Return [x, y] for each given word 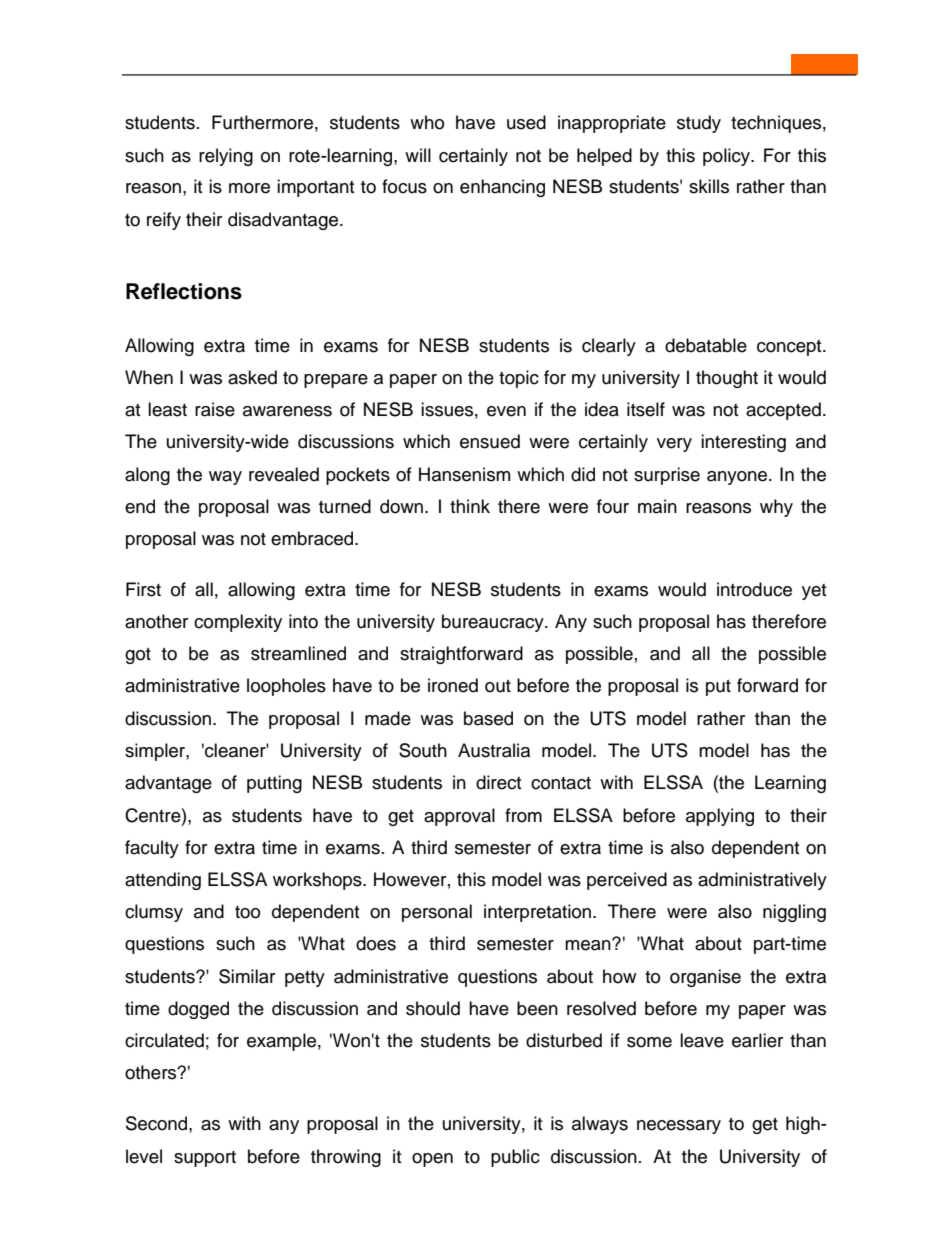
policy [728, 157]
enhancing [502, 188]
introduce [754, 589]
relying [226, 157]
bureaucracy [494, 623]
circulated [164, 1040]
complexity [238, 623]
